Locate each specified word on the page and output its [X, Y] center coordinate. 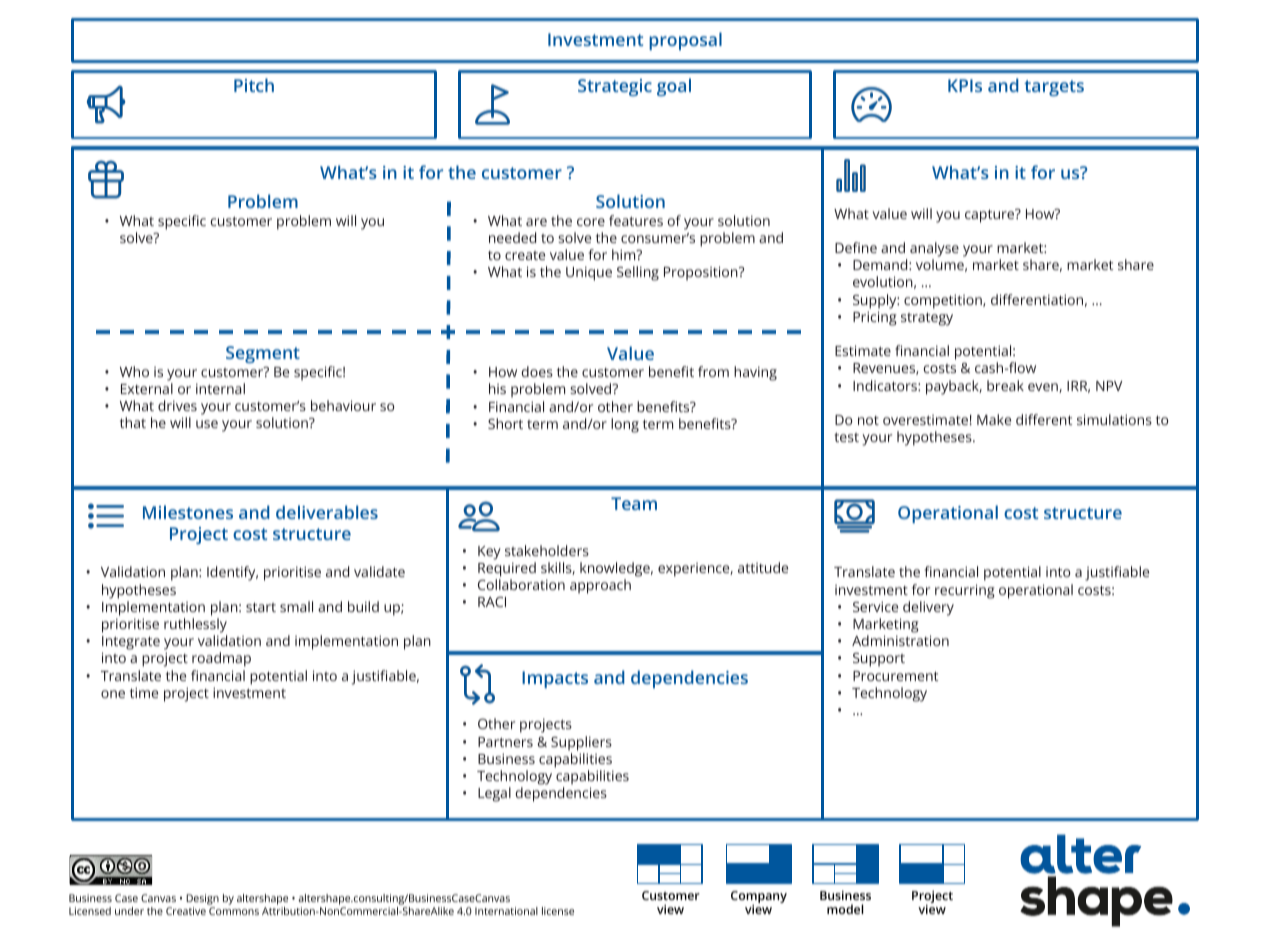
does [537, 371]
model [845, 909]
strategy [927, 319]
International [506, 911]
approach [600, 586]
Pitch [254, 85]
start [261, 607]
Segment [263, 354]
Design [202, 901]
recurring [965, 591]
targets [1054, 88]
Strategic [615, 87]
